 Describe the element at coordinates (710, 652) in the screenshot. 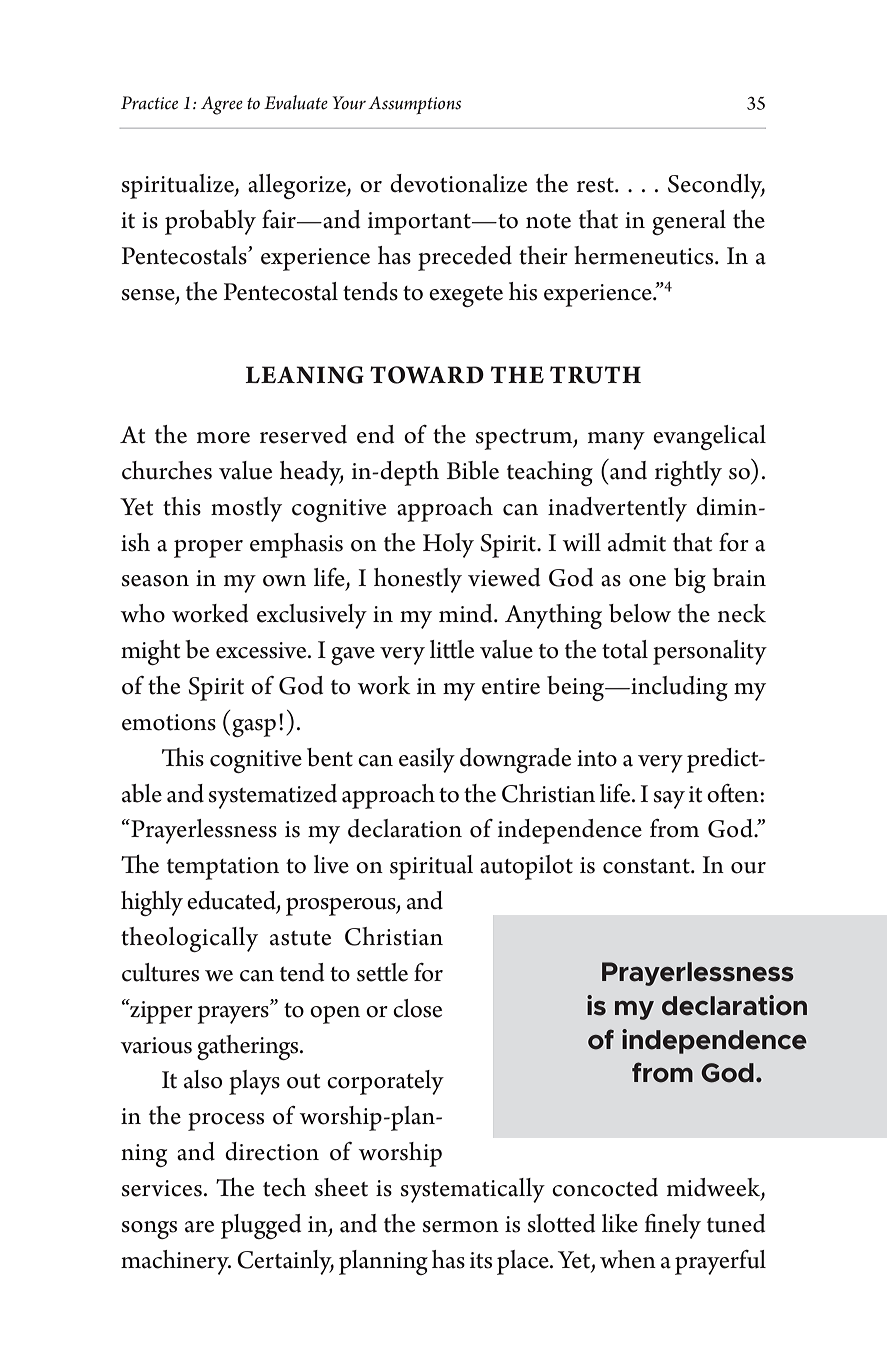

I see `personality` at that location.
